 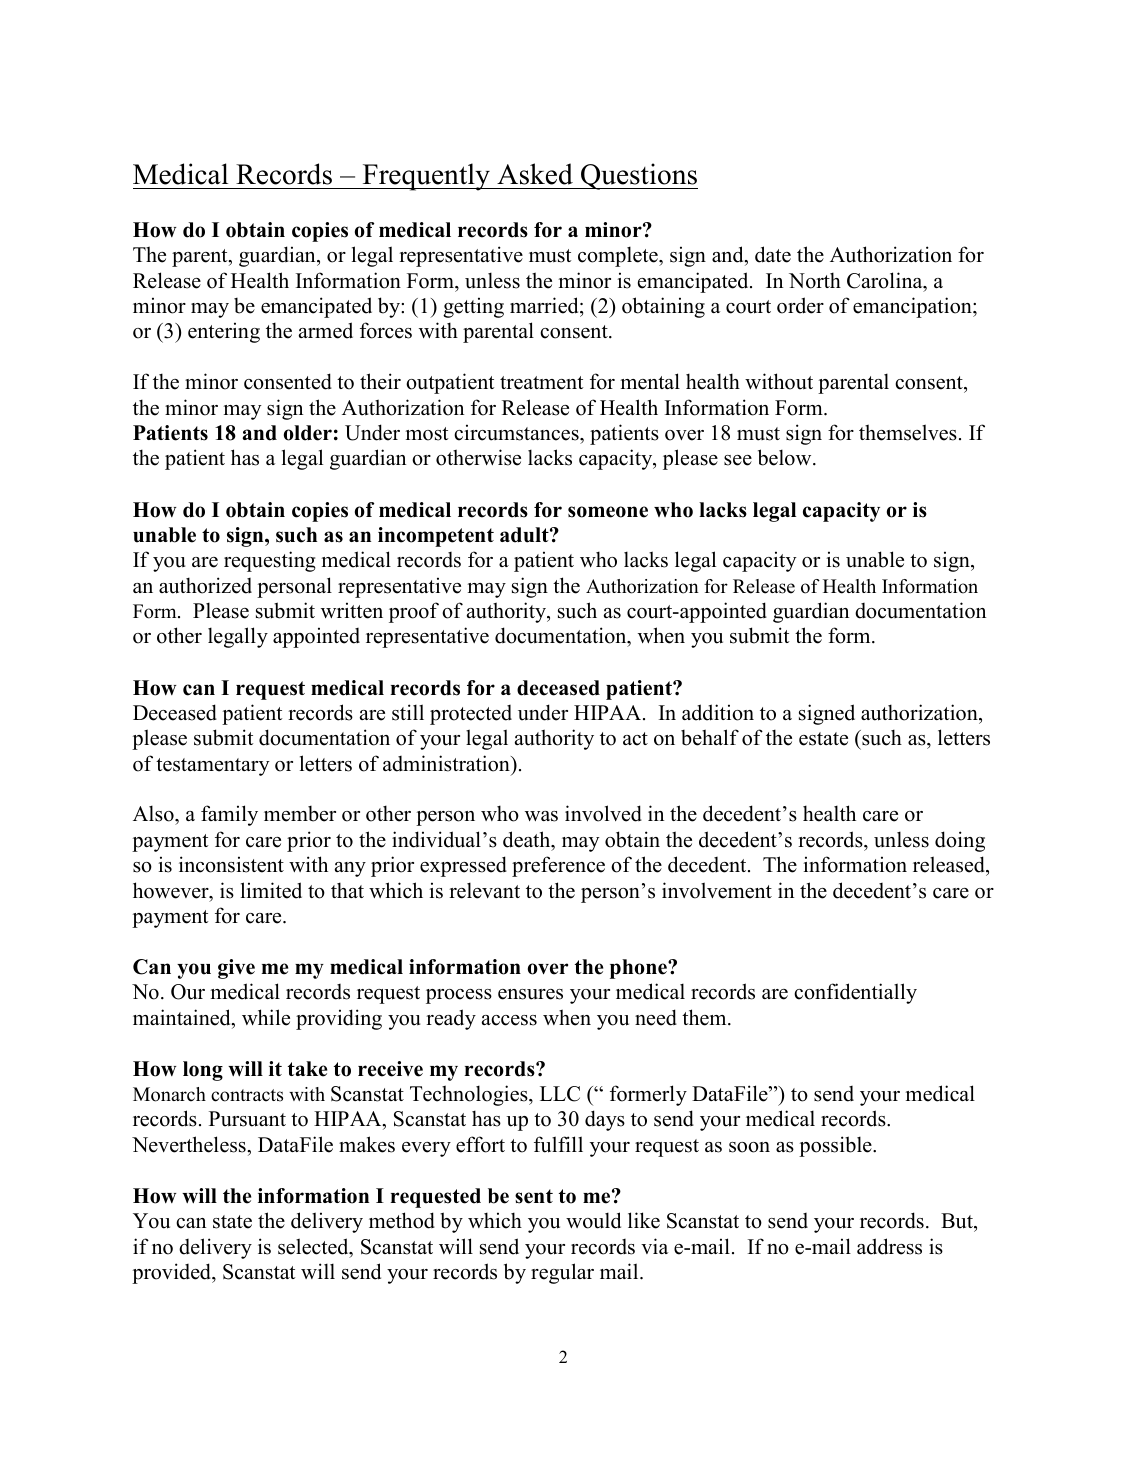 I want to click on below, so click(x=786, y=457).
